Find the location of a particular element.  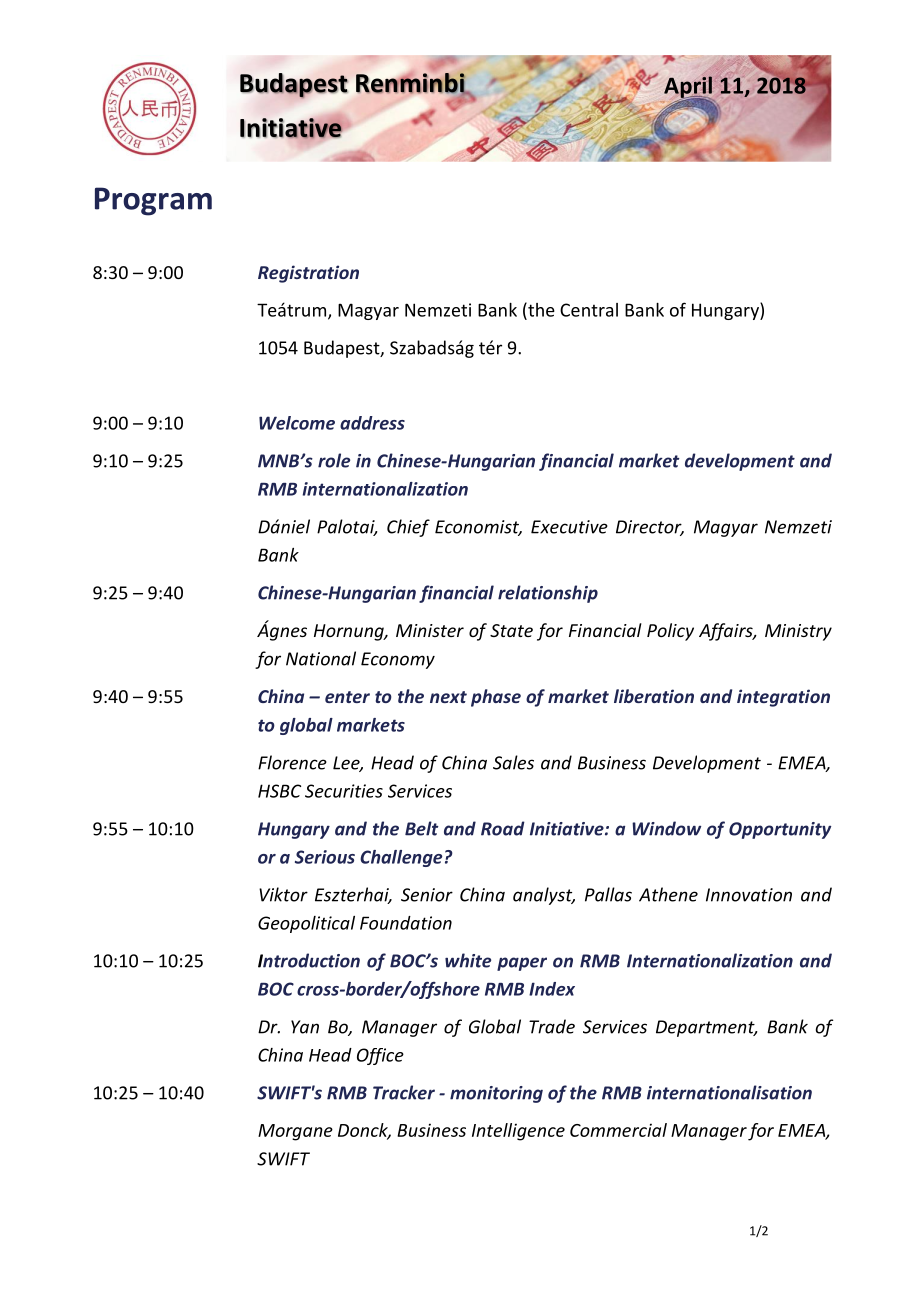

Registration is located at coordinates (308, 274).
